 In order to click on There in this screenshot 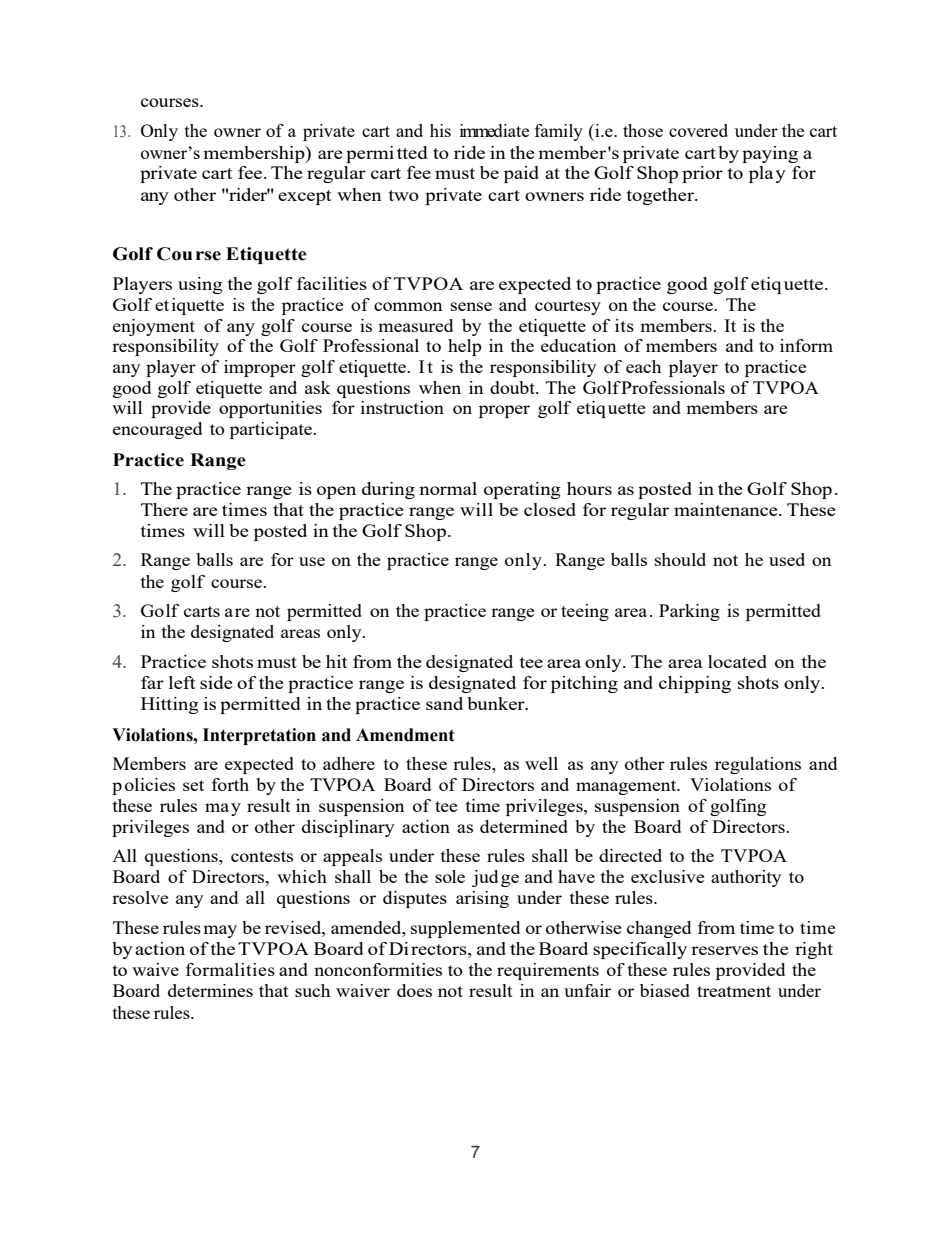, I will do `click(164, 509)`.
